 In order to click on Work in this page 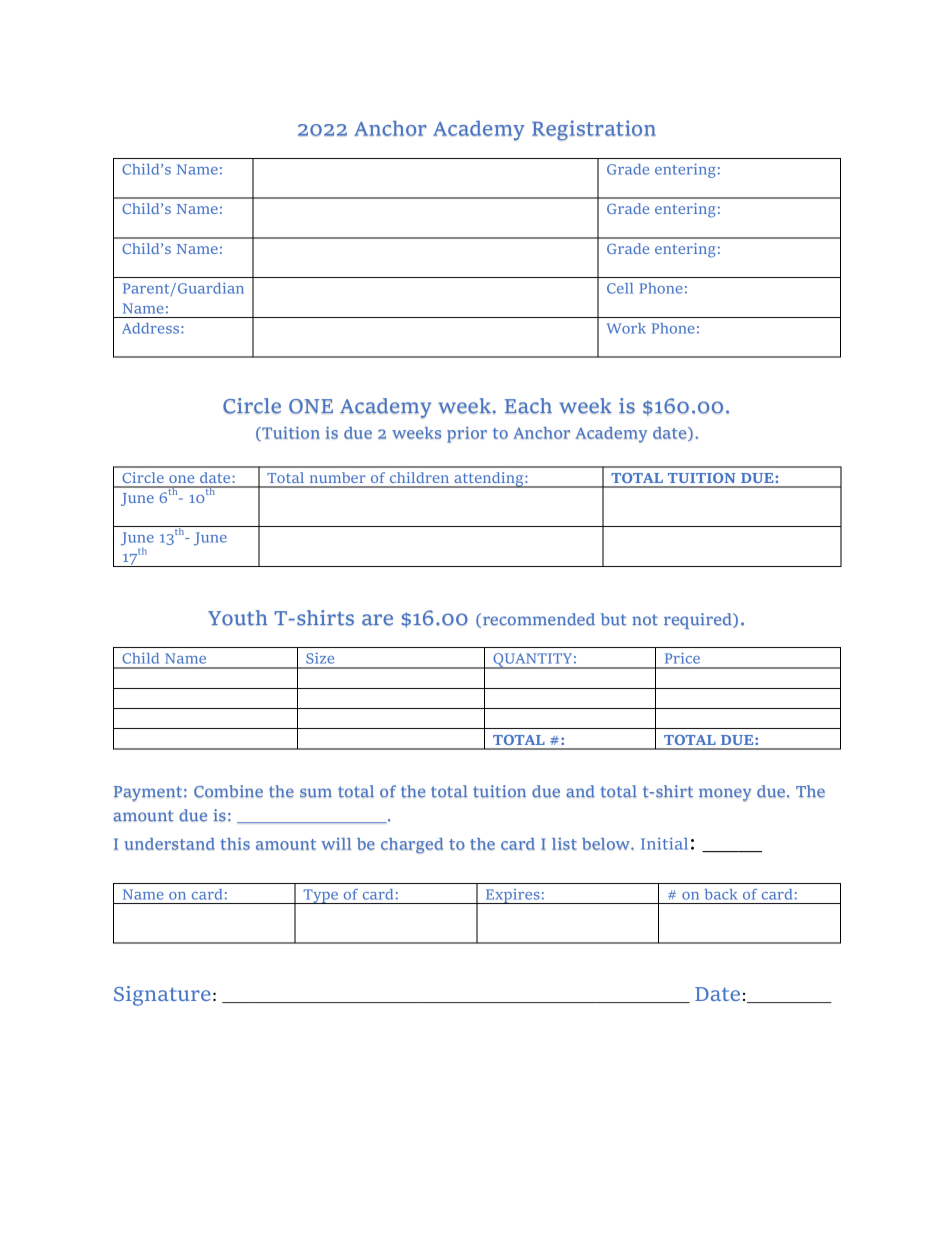, I will do `click(626, 328)`.
